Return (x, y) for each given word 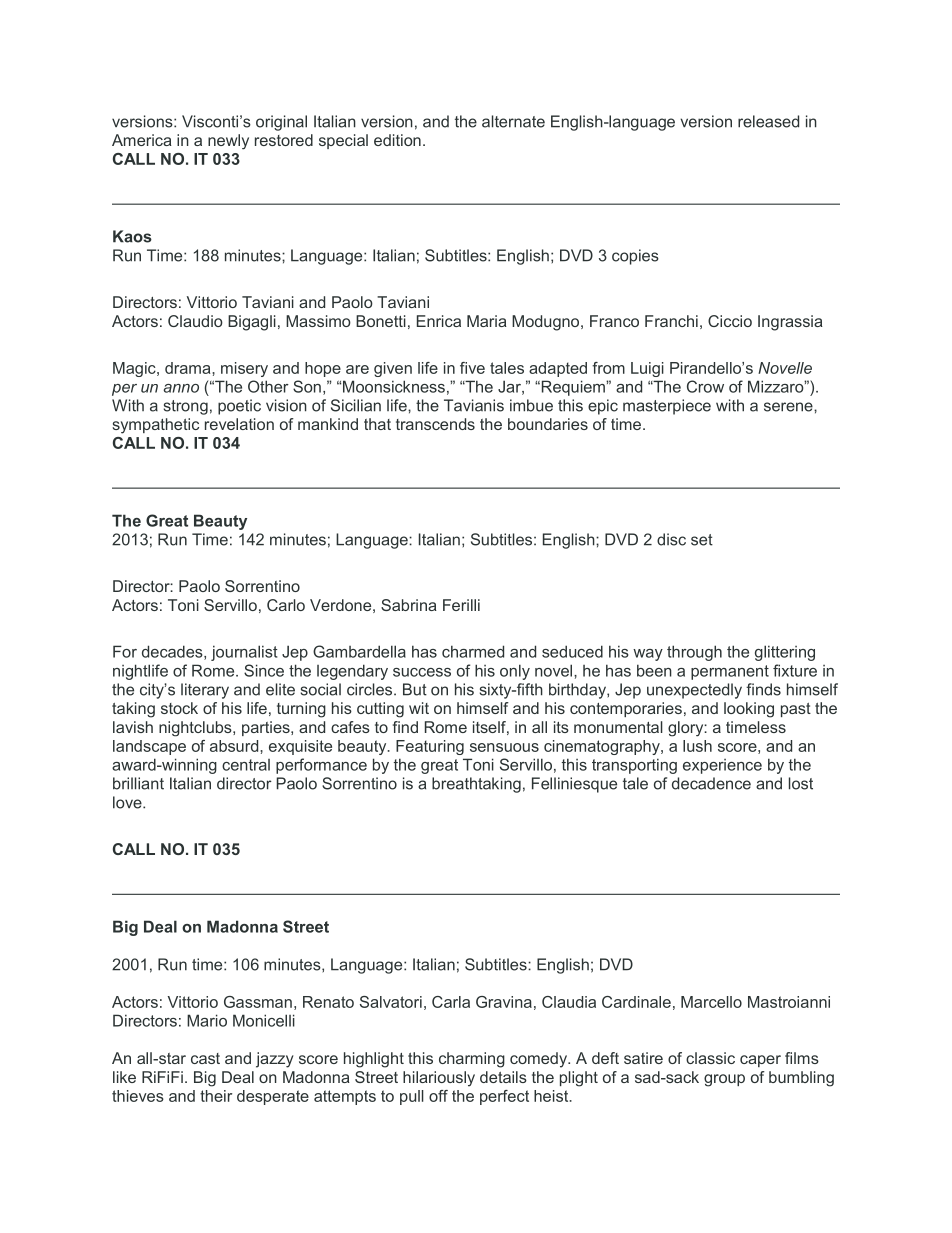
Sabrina (409, 605)
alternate (513, 121)
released (768, 121)
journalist (244, 653)
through (694, 653)
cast (205, 1058)
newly (228, 142)
